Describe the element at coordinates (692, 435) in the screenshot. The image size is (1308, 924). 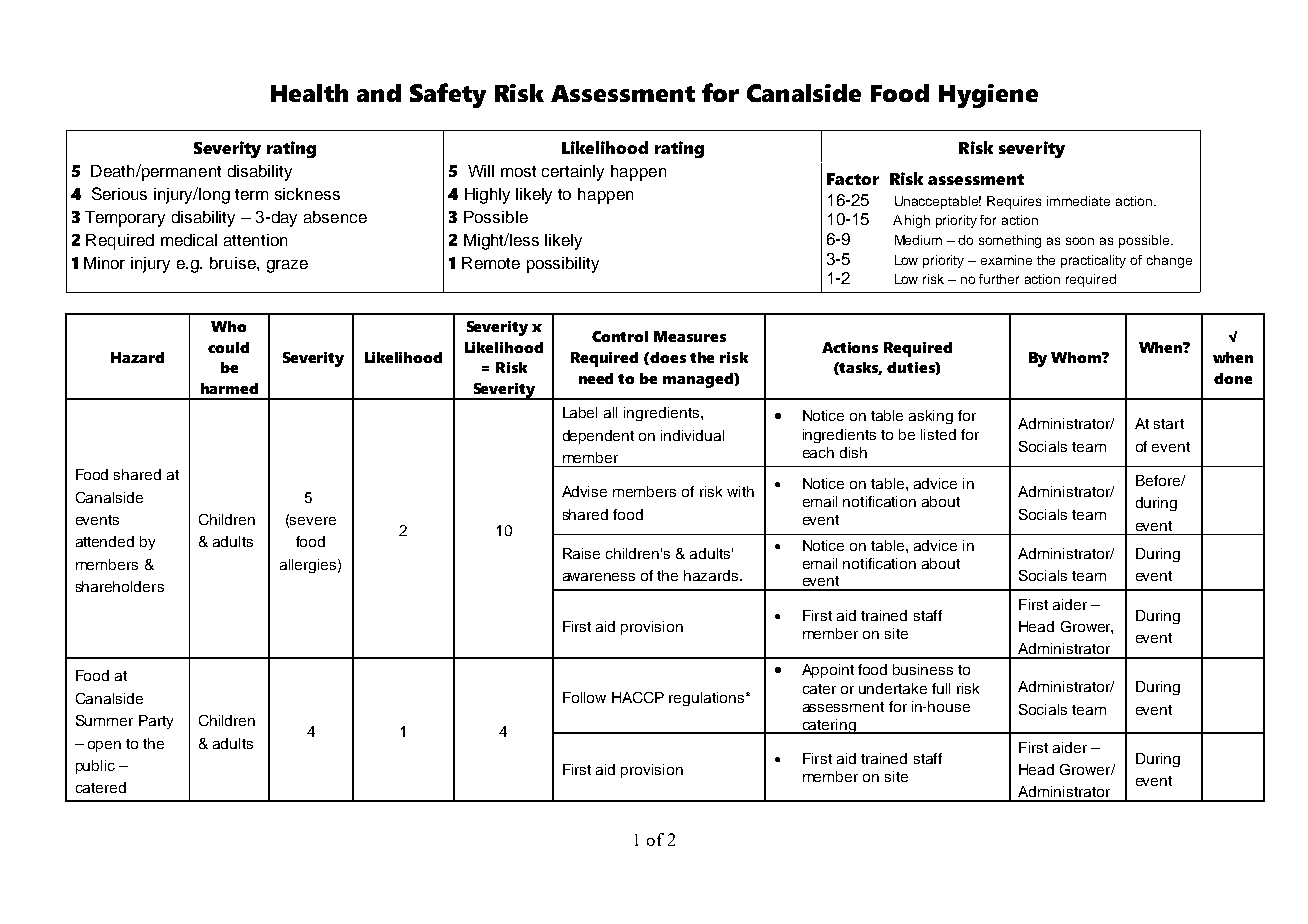
I see `individual` at that location.
